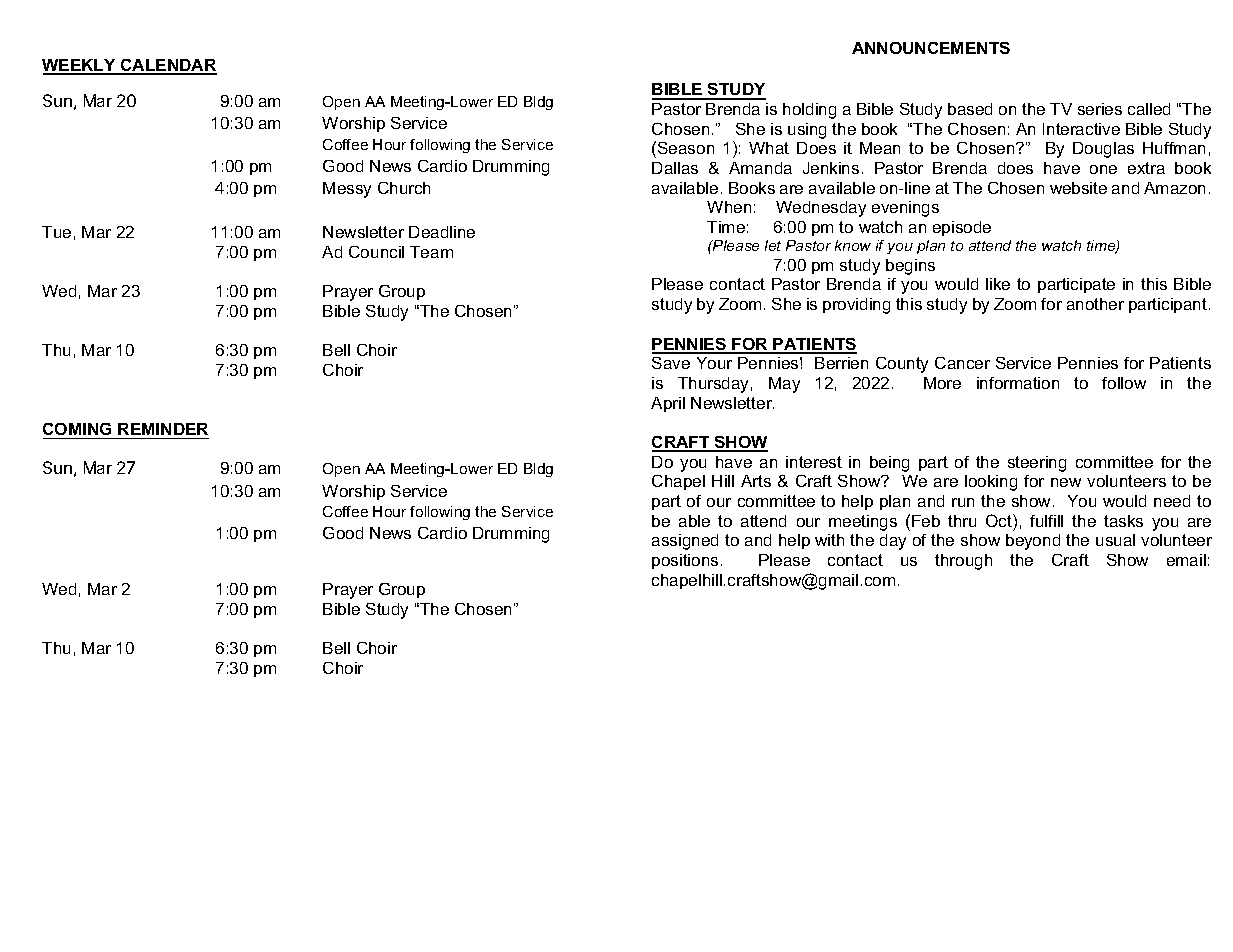  I want to click on assigned, so click(685, 542).
